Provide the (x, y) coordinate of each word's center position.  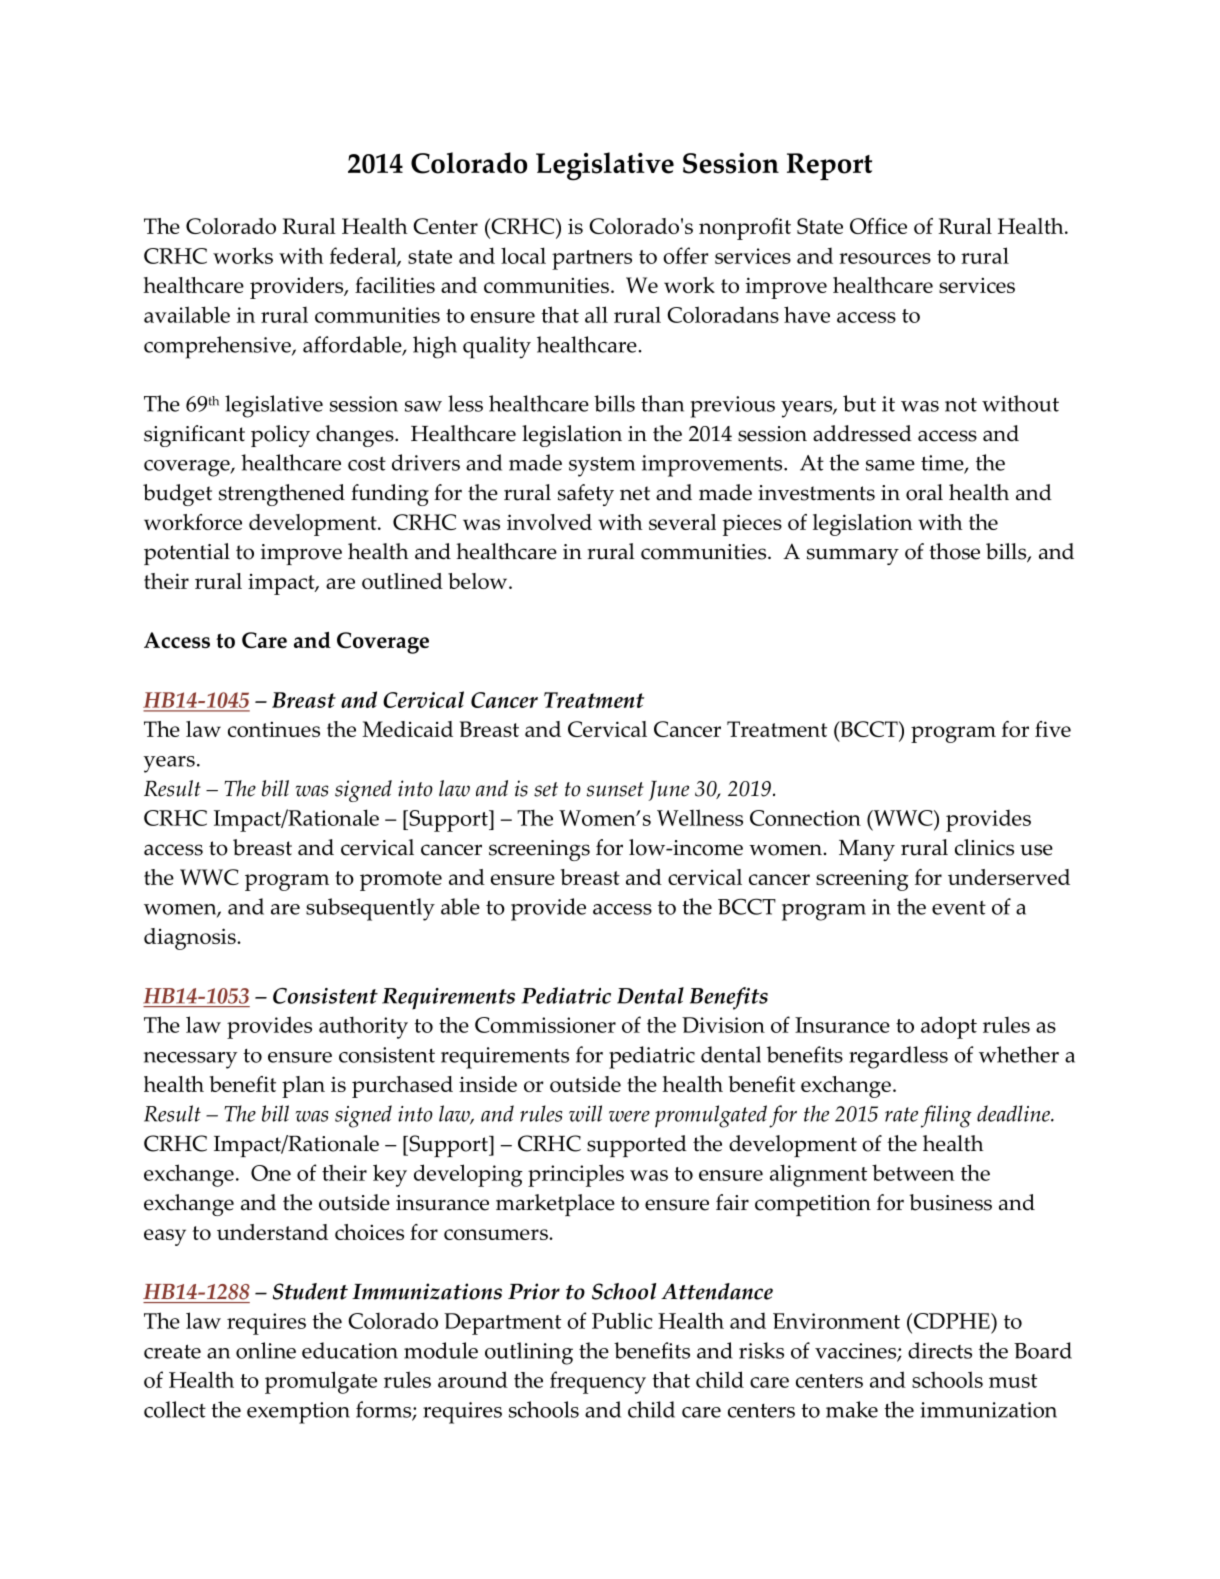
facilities (395, 285)
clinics (984, 847)
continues (274, 729)
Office (878, 226)
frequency (598, 1382)
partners (592, 260)
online (266, 1350)
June (668, 791)
